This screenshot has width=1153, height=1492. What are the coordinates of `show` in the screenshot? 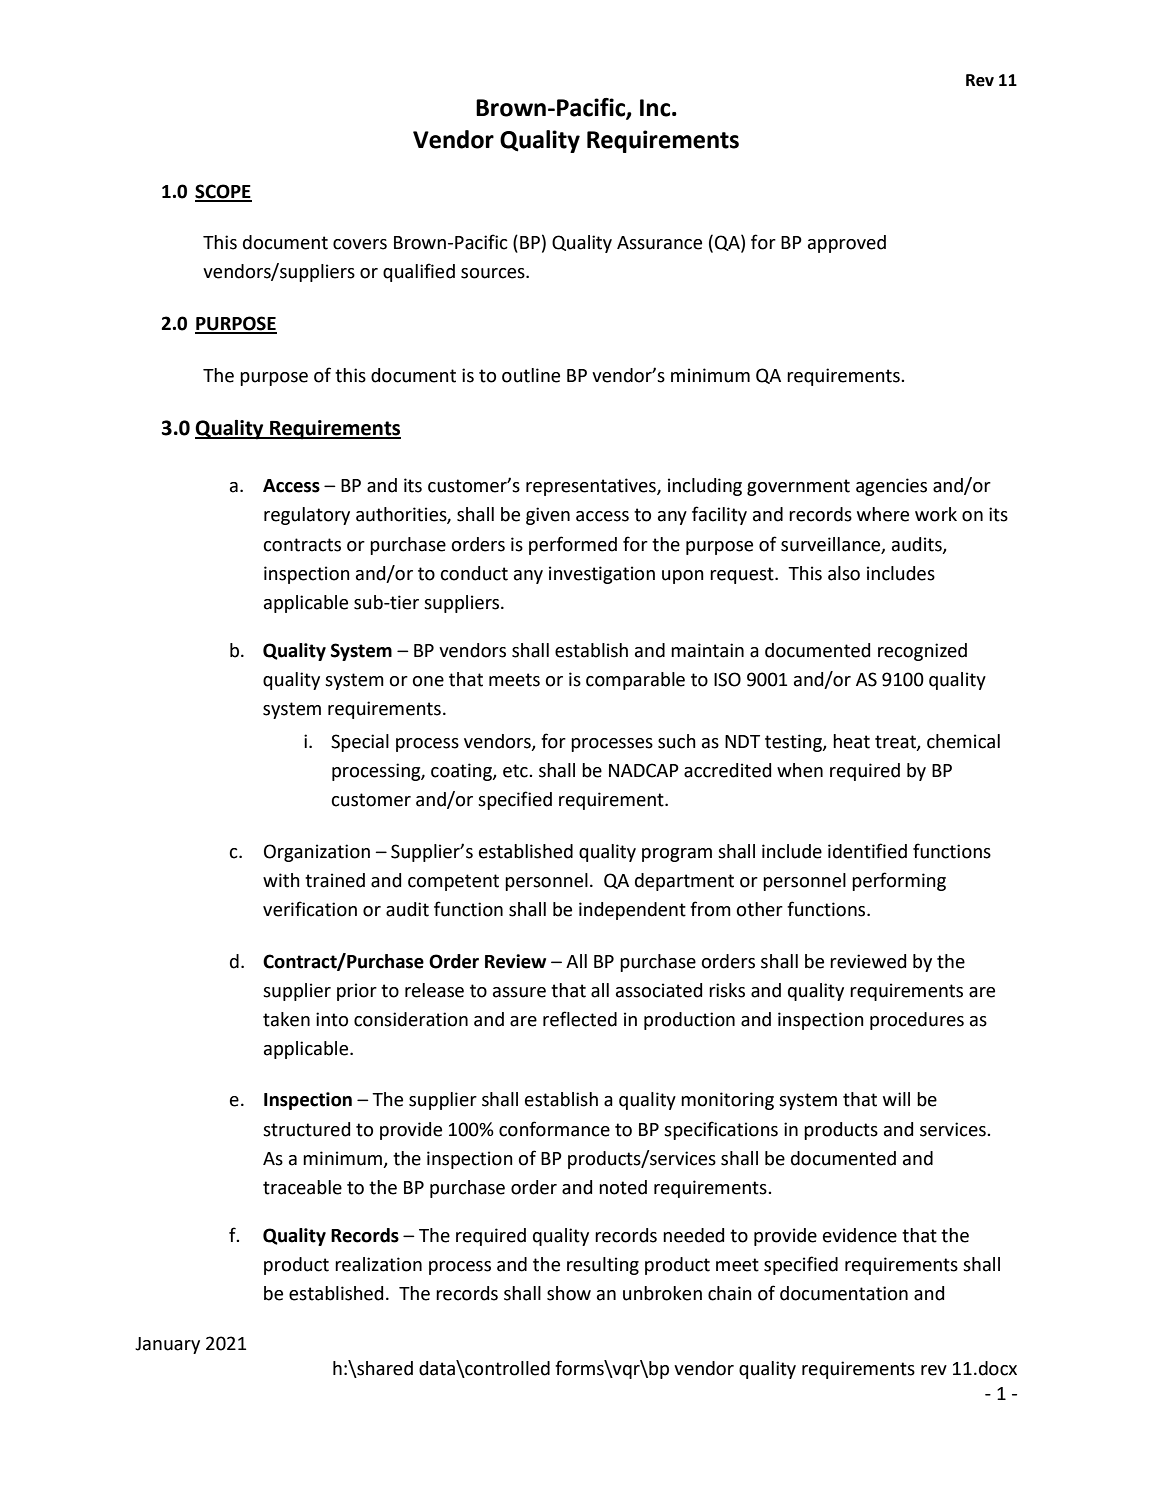 It's located at (569, 1293).
